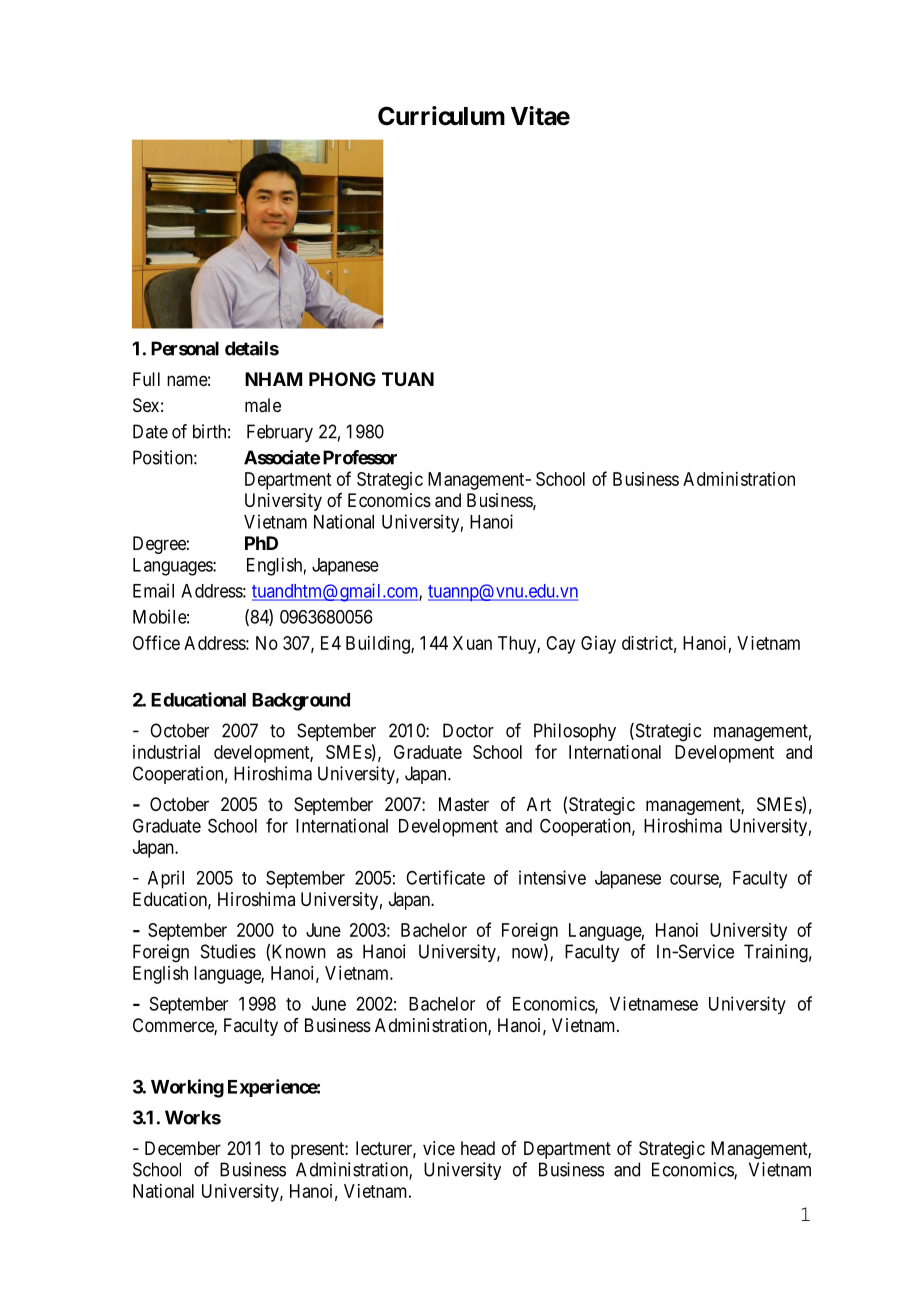  Describe the element at coordinates (185, 348) in the screenshot. I see `Personal` at that location.
